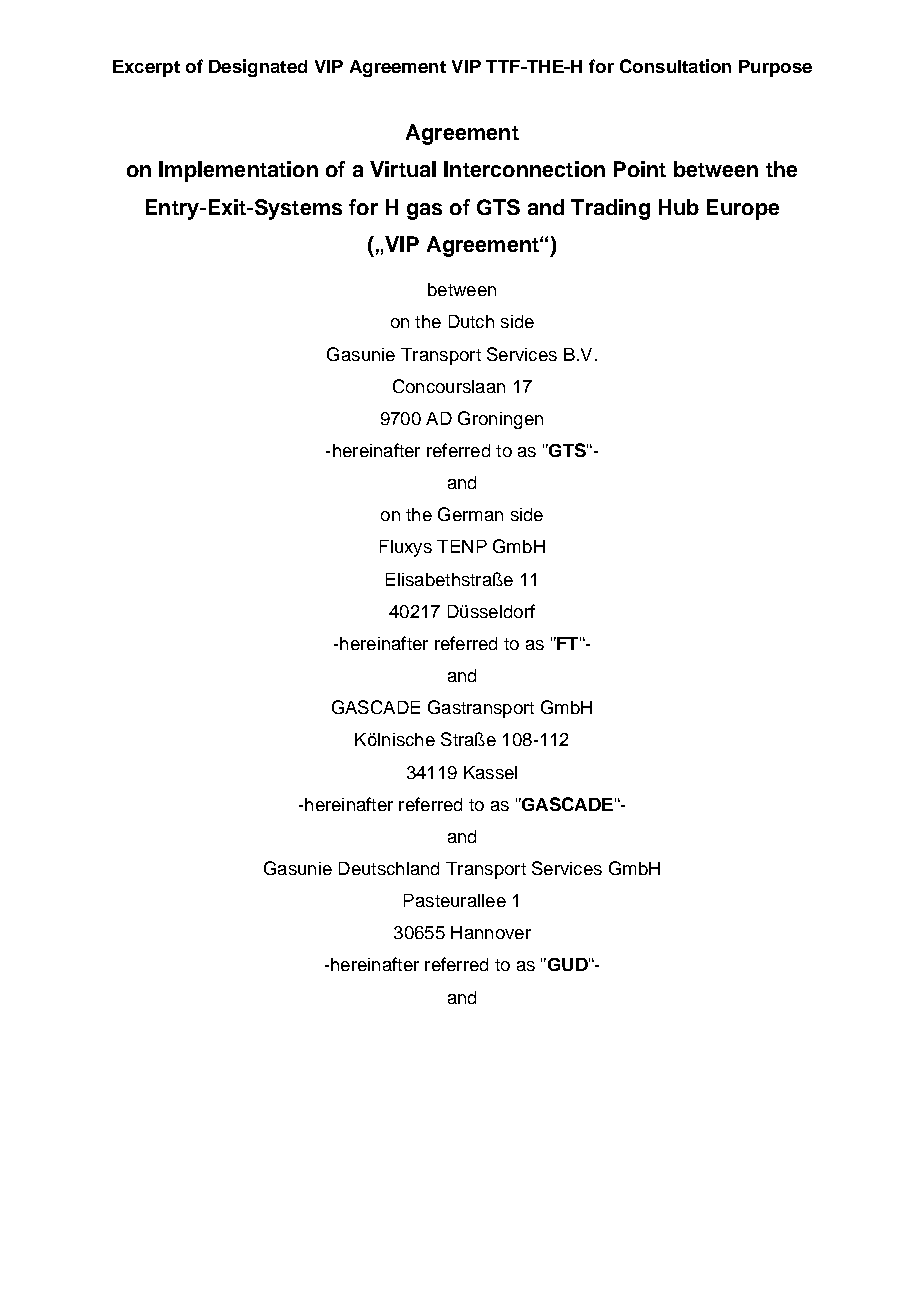 The image size is (924, 1308). I want to click on Deutschland, so click(389, 868).
